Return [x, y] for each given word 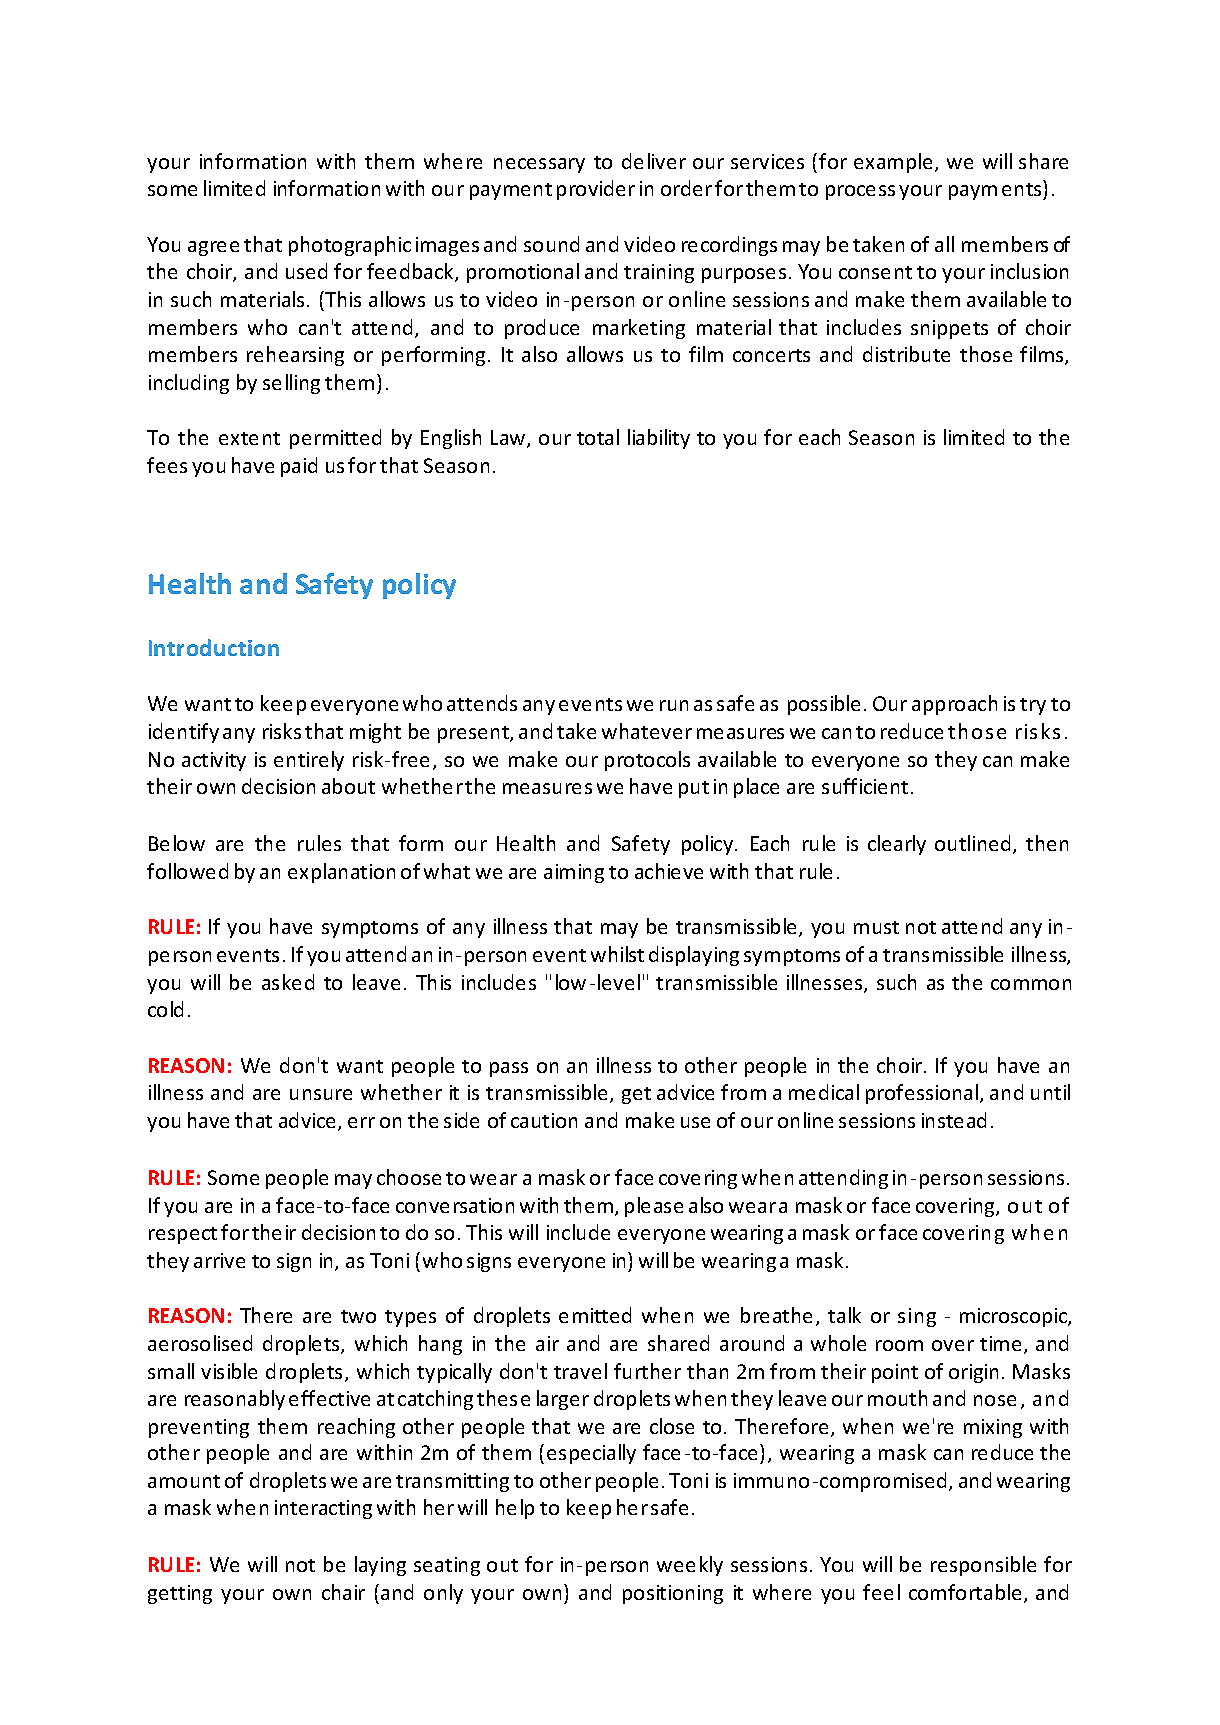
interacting [323, 1509]
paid [299, 467]
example [893, 163]
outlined [974, 844]
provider [596, 190]
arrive [219, 1260]
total [598, 437]
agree [213, 248]
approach [954, 705]
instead [954, 1120]
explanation [341, 873]
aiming [574, 873]
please [654, 1207]
